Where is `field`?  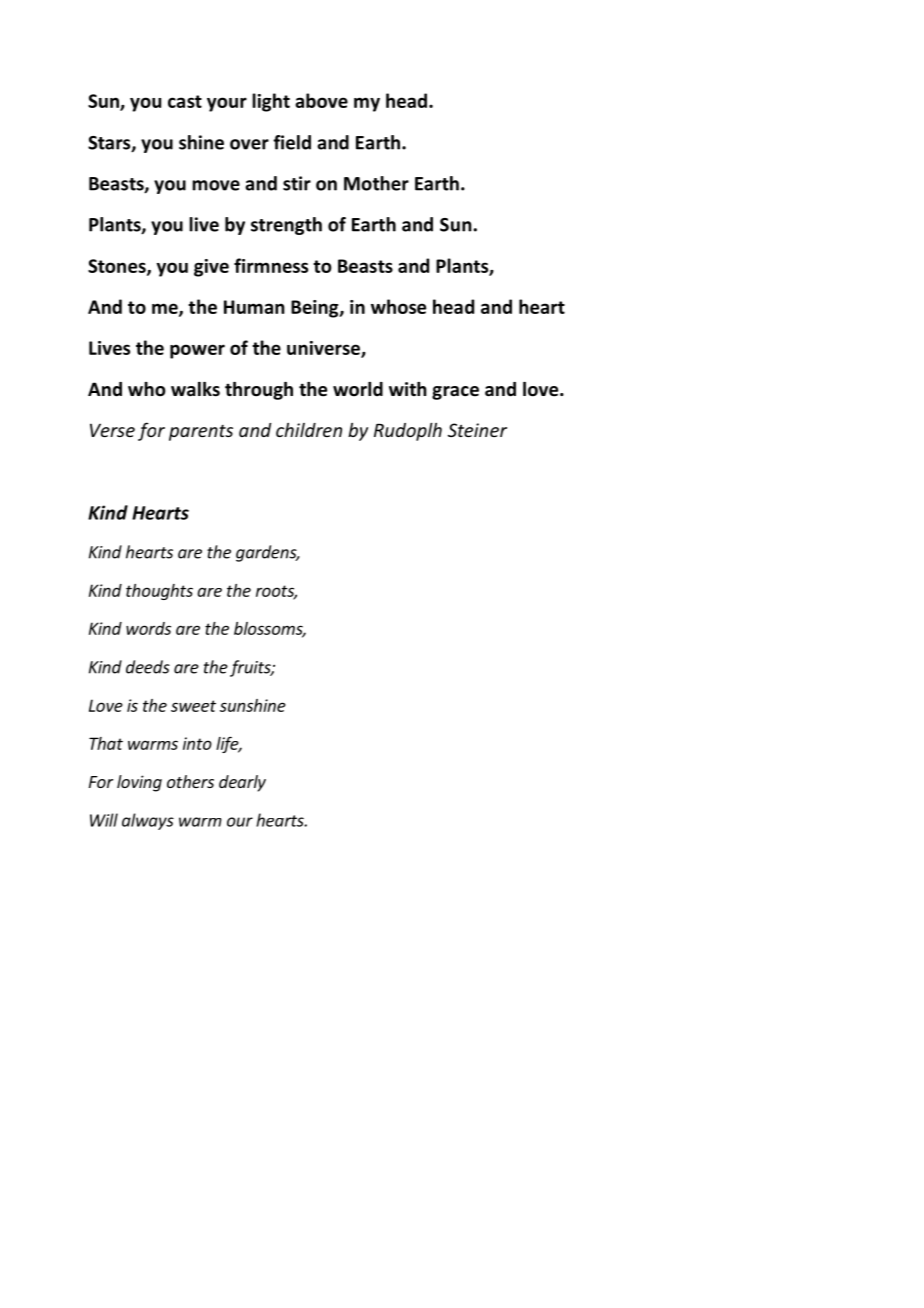
field is located at coordinates (292, 142).
